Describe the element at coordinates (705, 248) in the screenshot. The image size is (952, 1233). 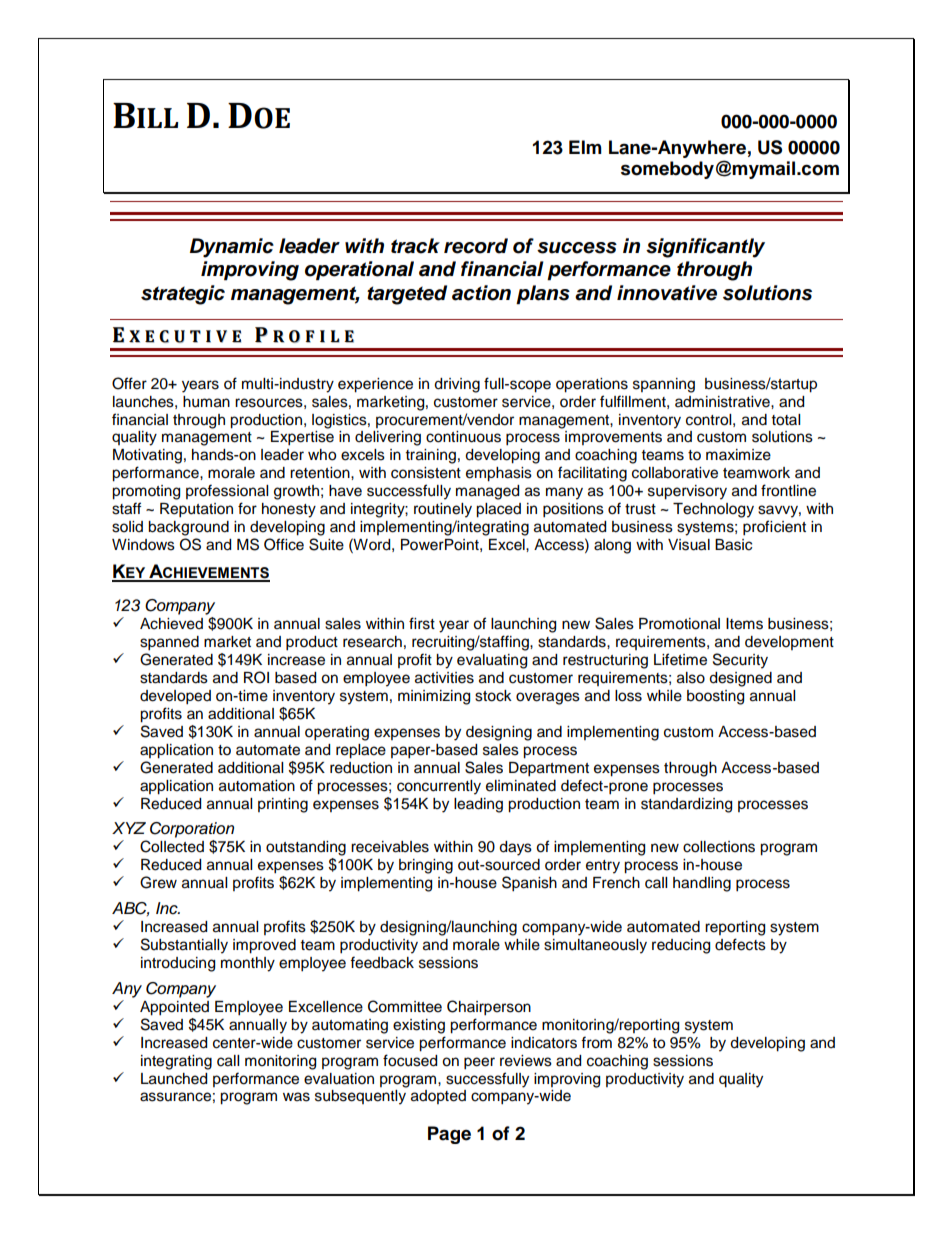
I see `significantly` at that location.
